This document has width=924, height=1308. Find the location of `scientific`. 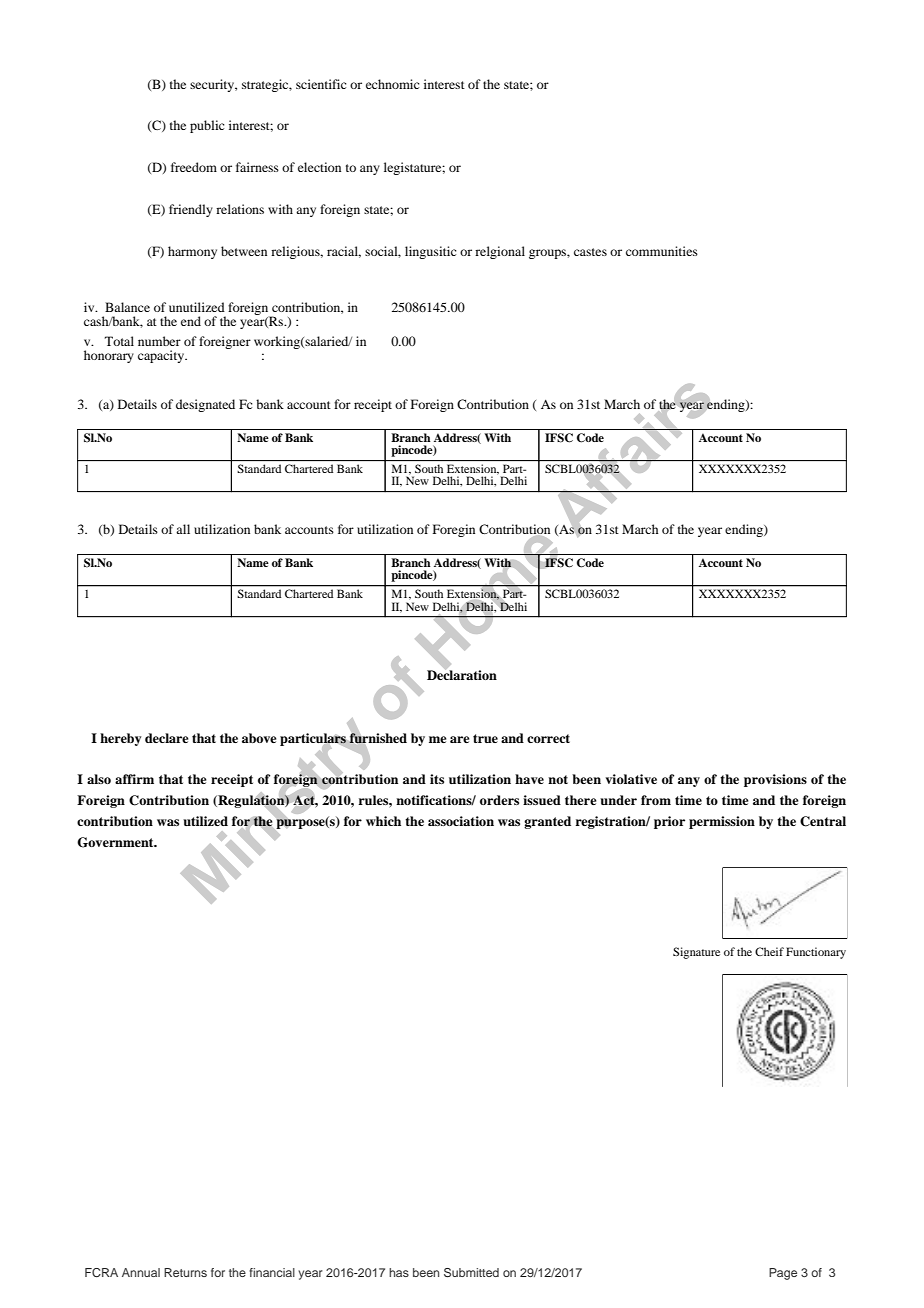

scientific is located at coordinates (321, 84).
